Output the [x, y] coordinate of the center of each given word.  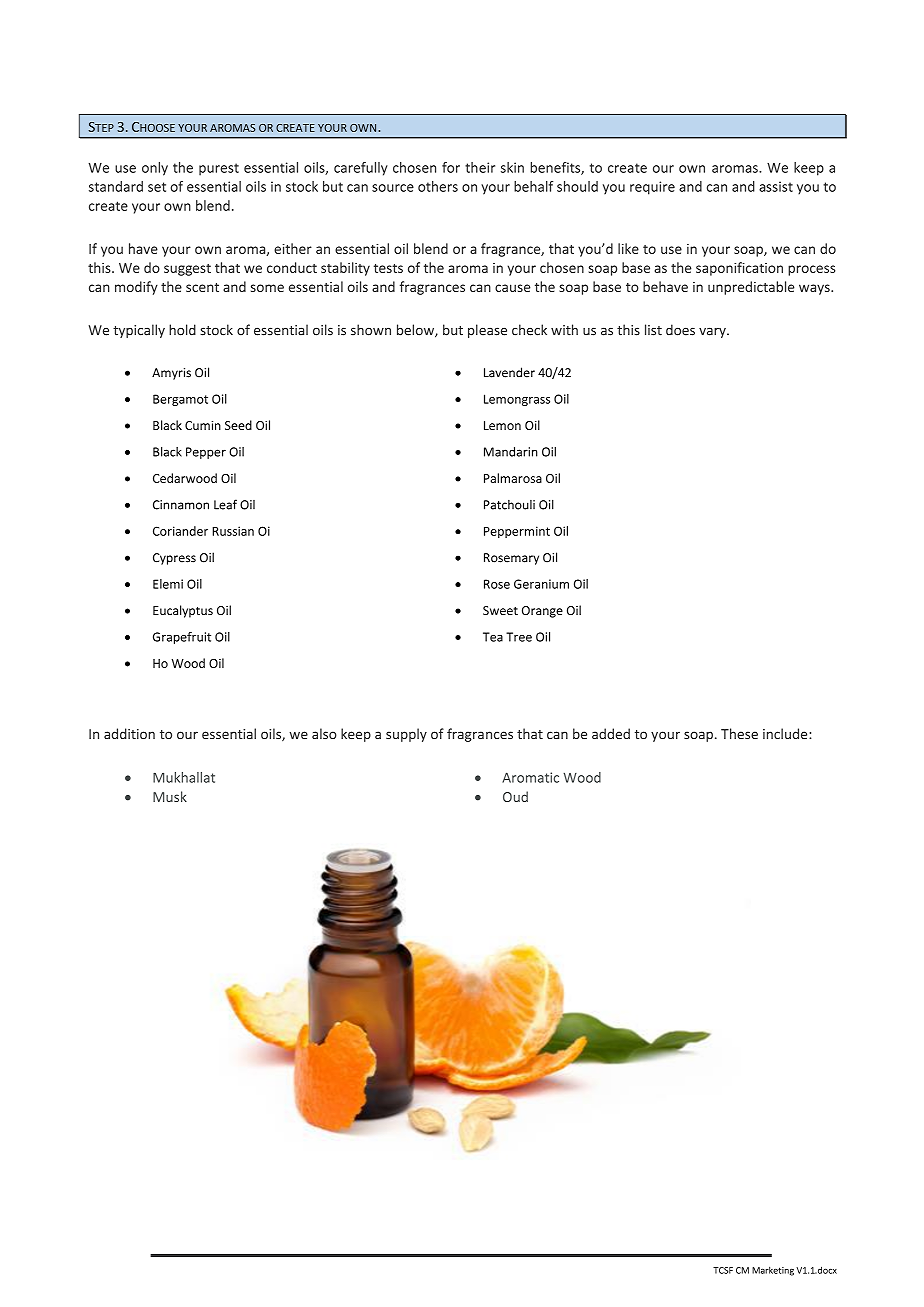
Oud [515, 796]
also [324, 733]
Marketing [773, 1271]
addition [129, 733]
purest [219, 169]
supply [406, 735]
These [739, 733]
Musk [170, 796]
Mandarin [511, 452]
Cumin [203, 425]
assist [776, 186]
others [438, 186]
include [786, 733]
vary [713, 333]
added [611, 733]
